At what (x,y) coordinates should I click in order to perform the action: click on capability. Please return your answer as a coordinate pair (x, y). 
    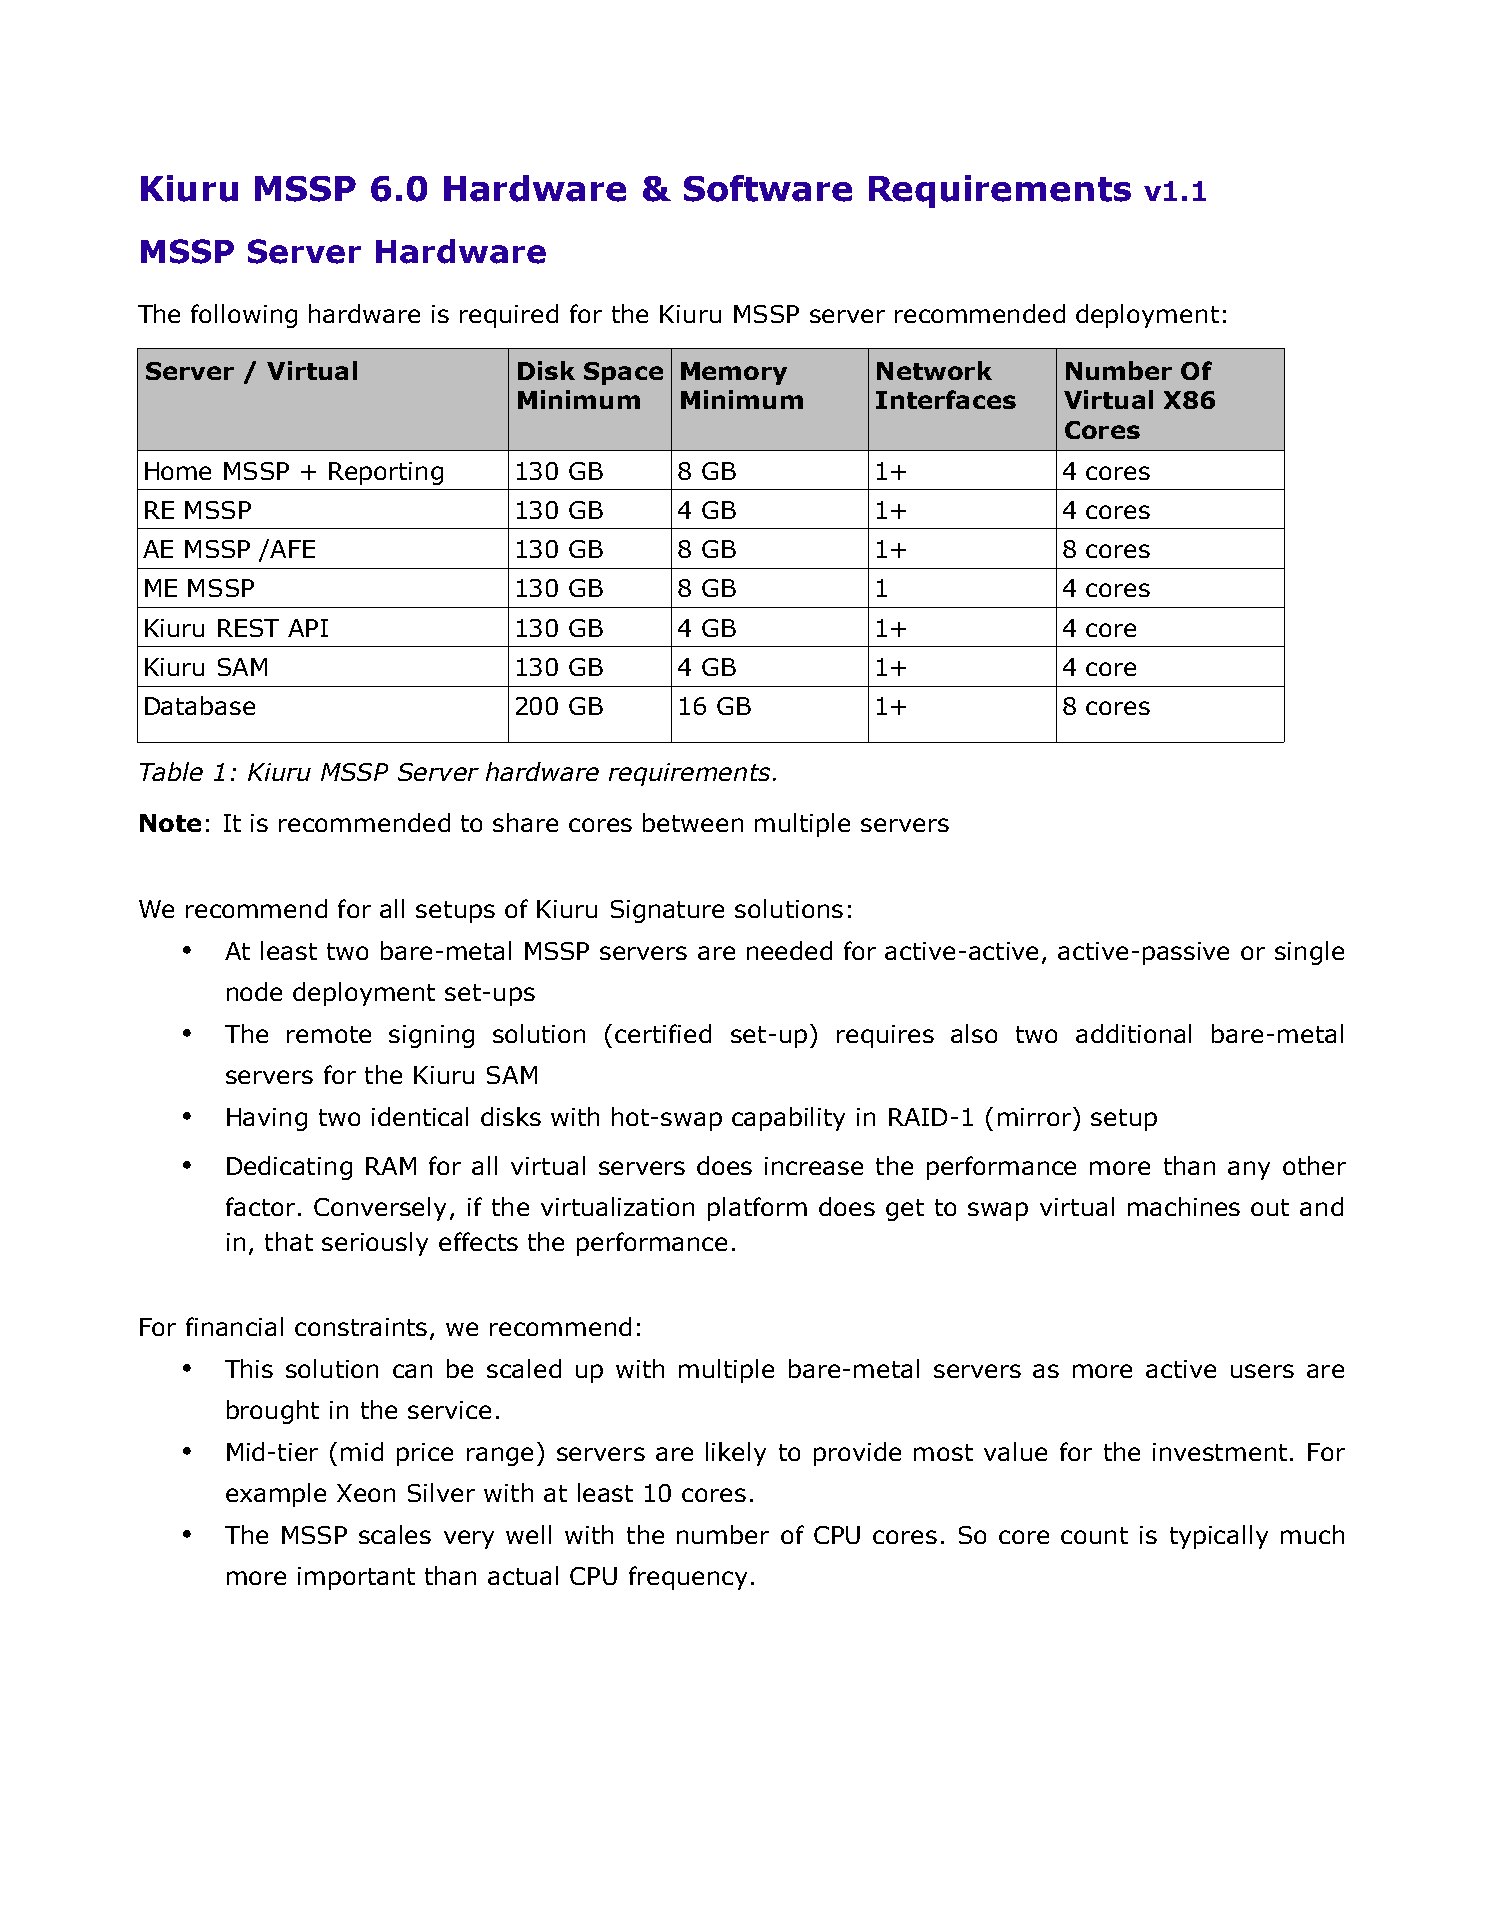
    Looking at the image, I should click on (788, 1119).
